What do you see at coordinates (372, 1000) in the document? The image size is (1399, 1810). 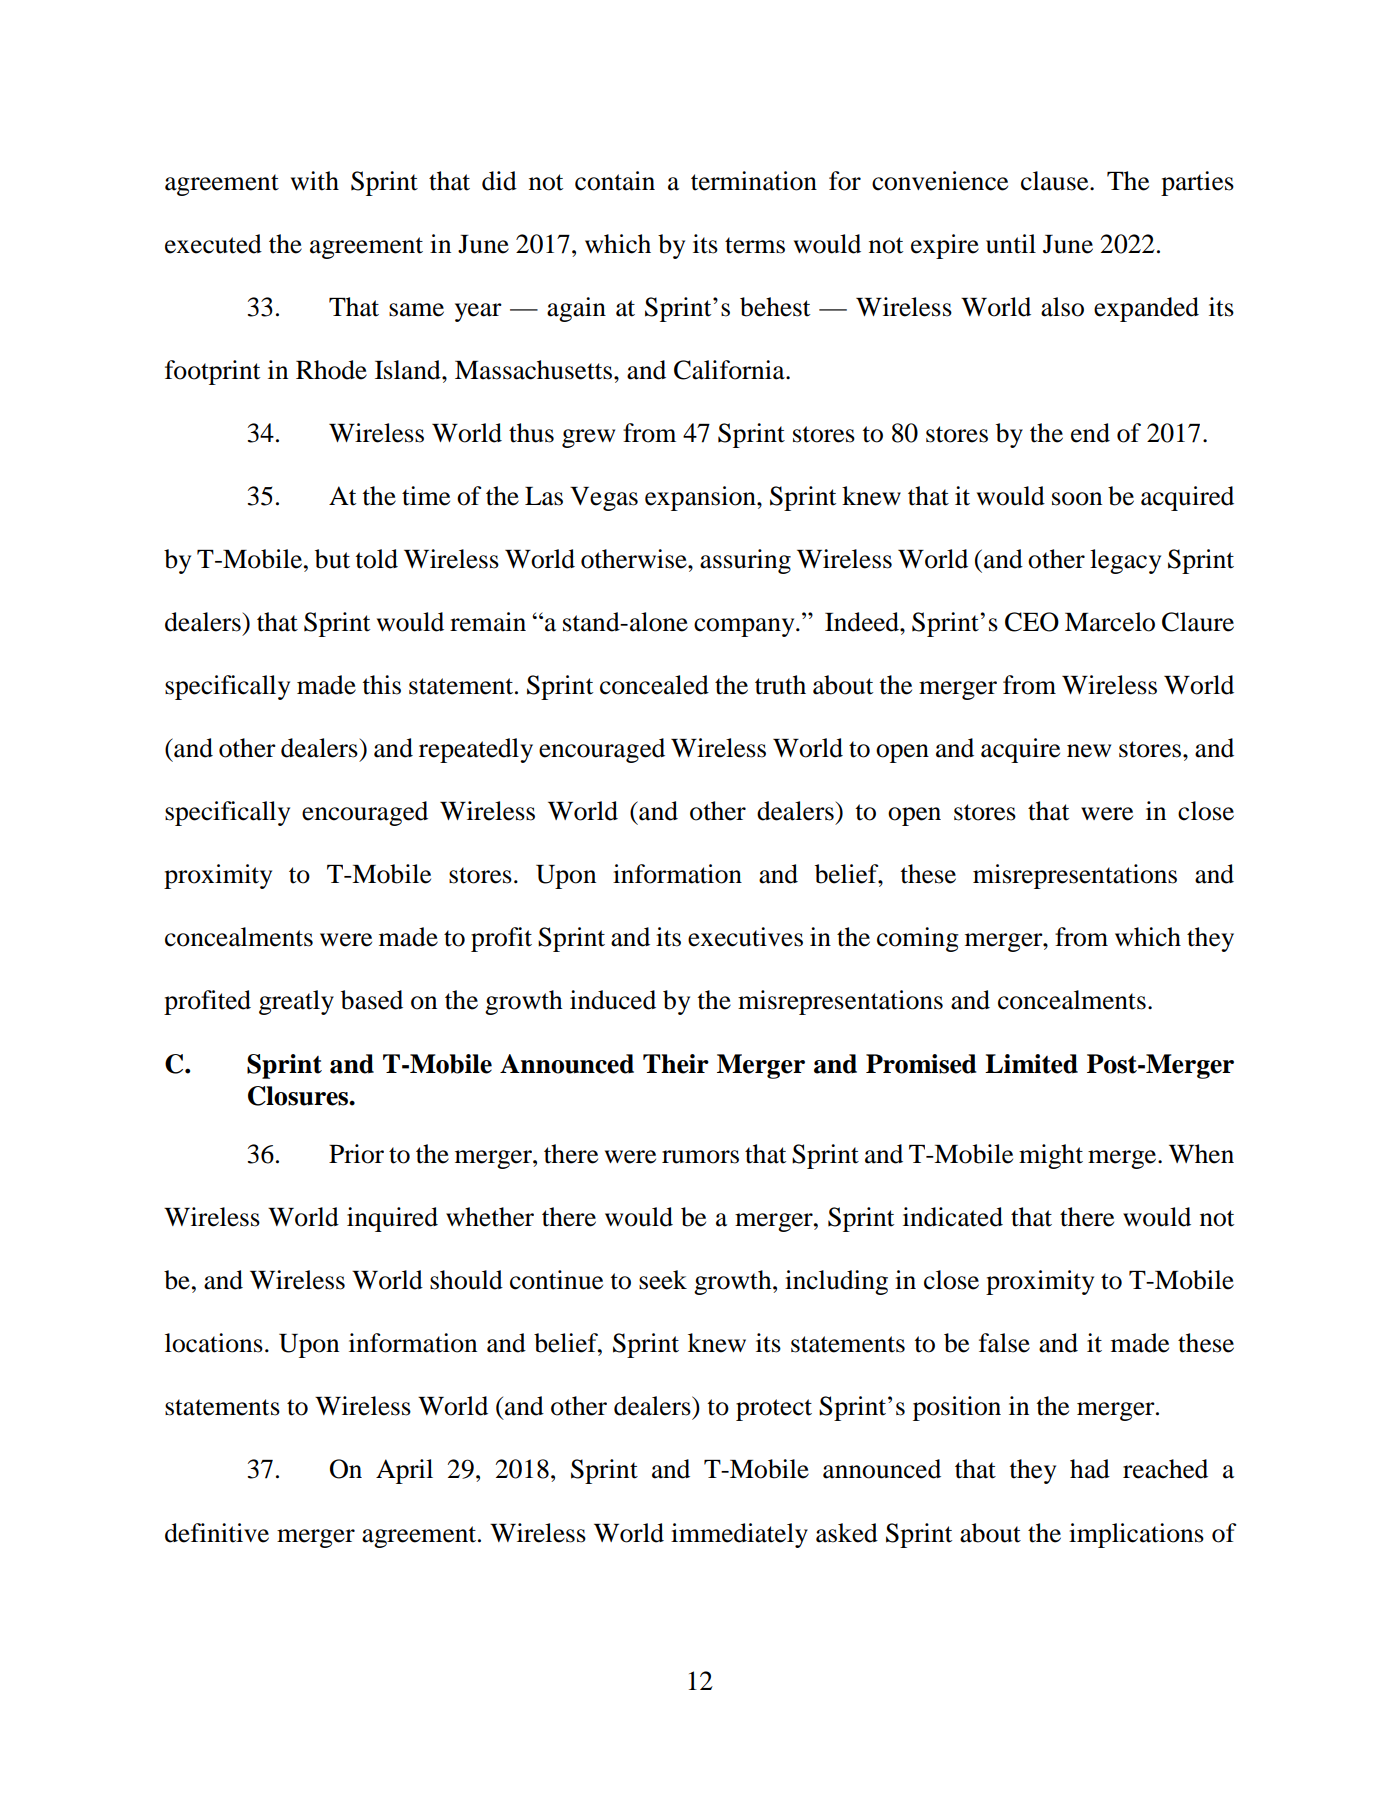 I see `based` at bounding box center [372, 1000].
